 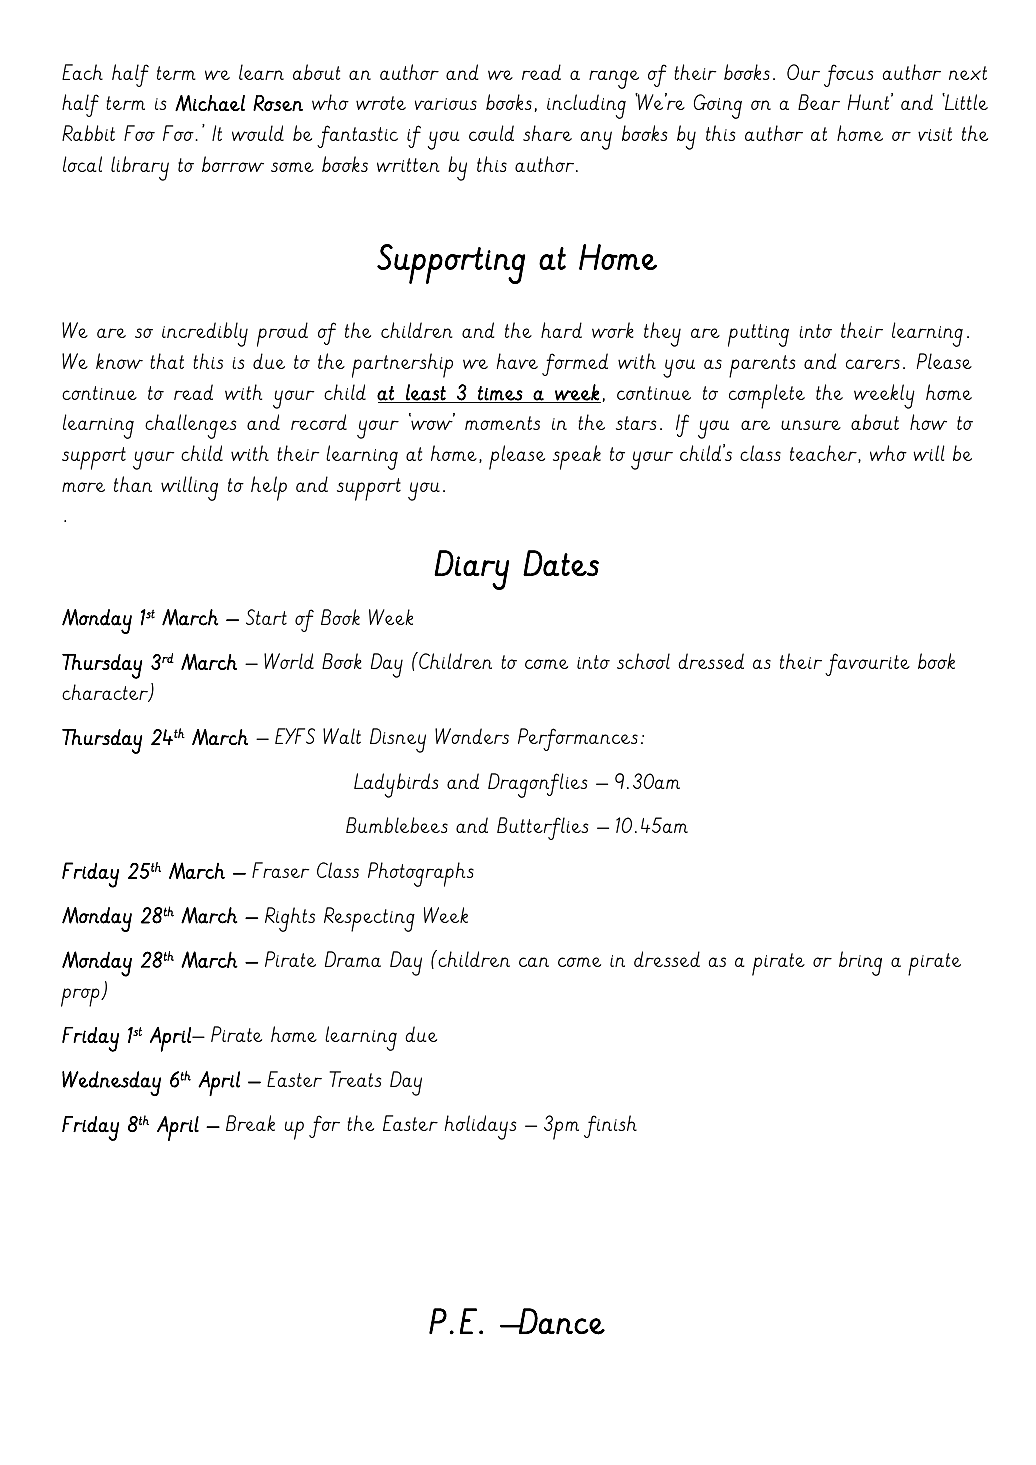 What do you see at coordinates (561, 1321) in the screenshot?
I see `Dance` at bounding box center [561, 1321].
